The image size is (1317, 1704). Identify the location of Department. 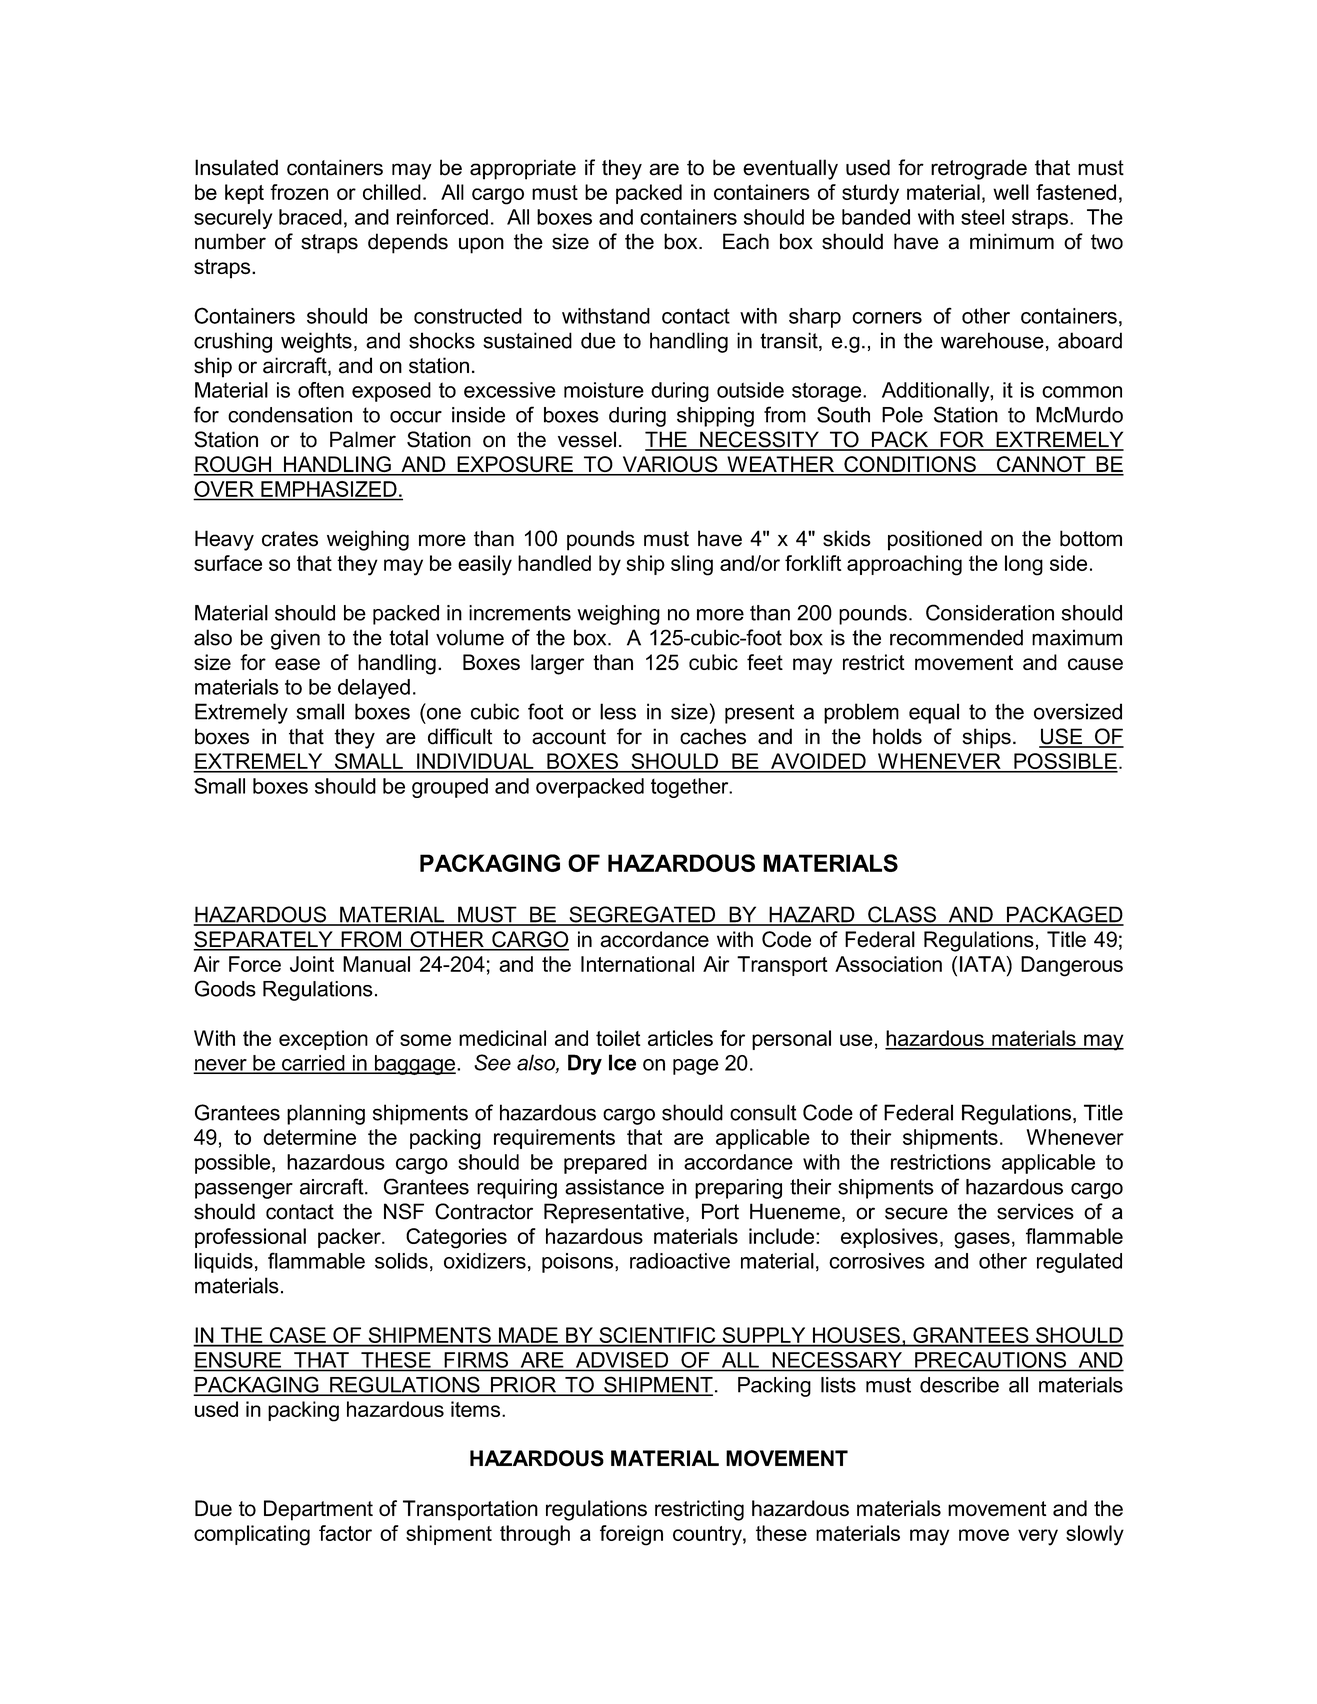
(318, 1510).
